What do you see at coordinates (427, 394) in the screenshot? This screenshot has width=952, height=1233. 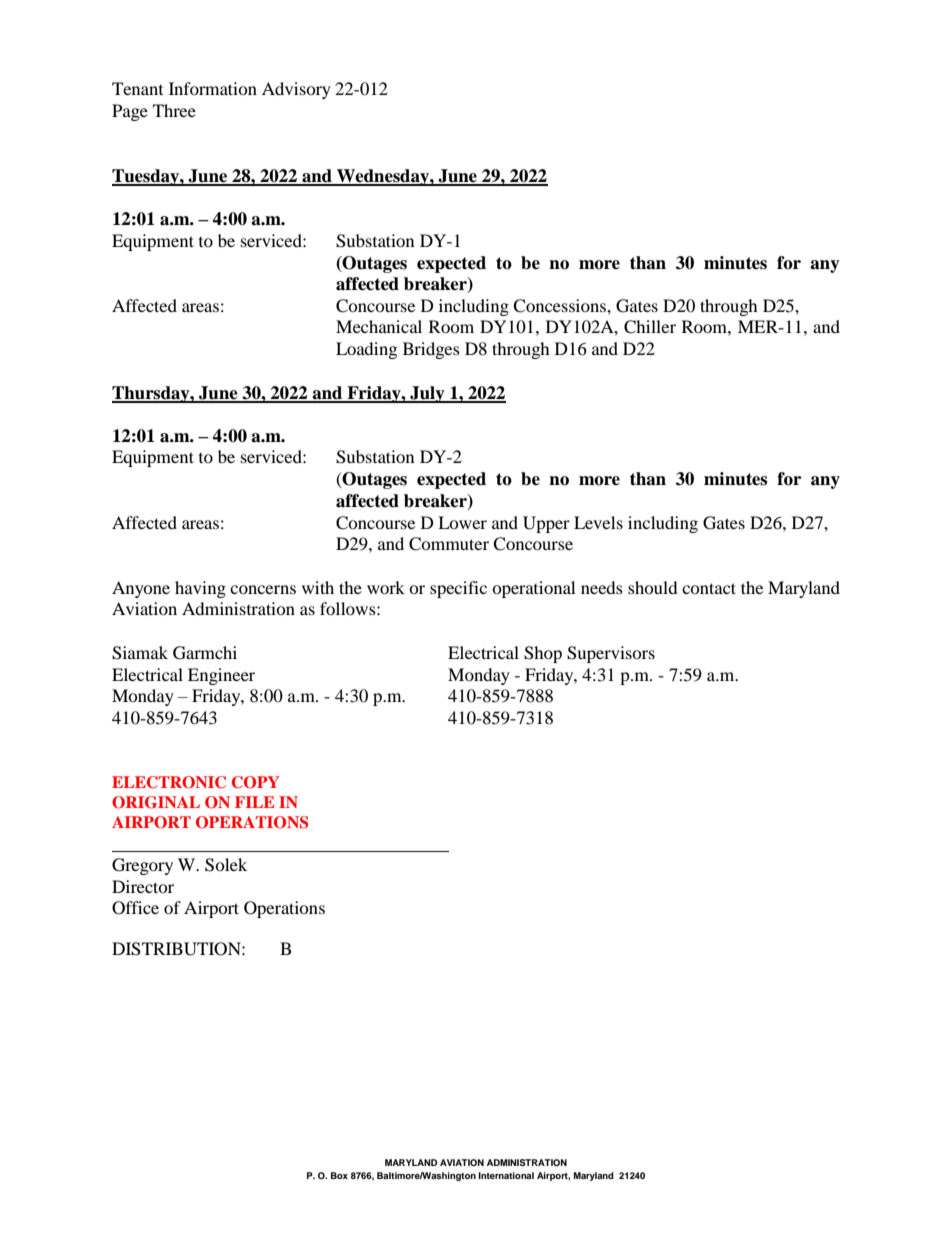 I see `July` at bounding box center [427, 394].
